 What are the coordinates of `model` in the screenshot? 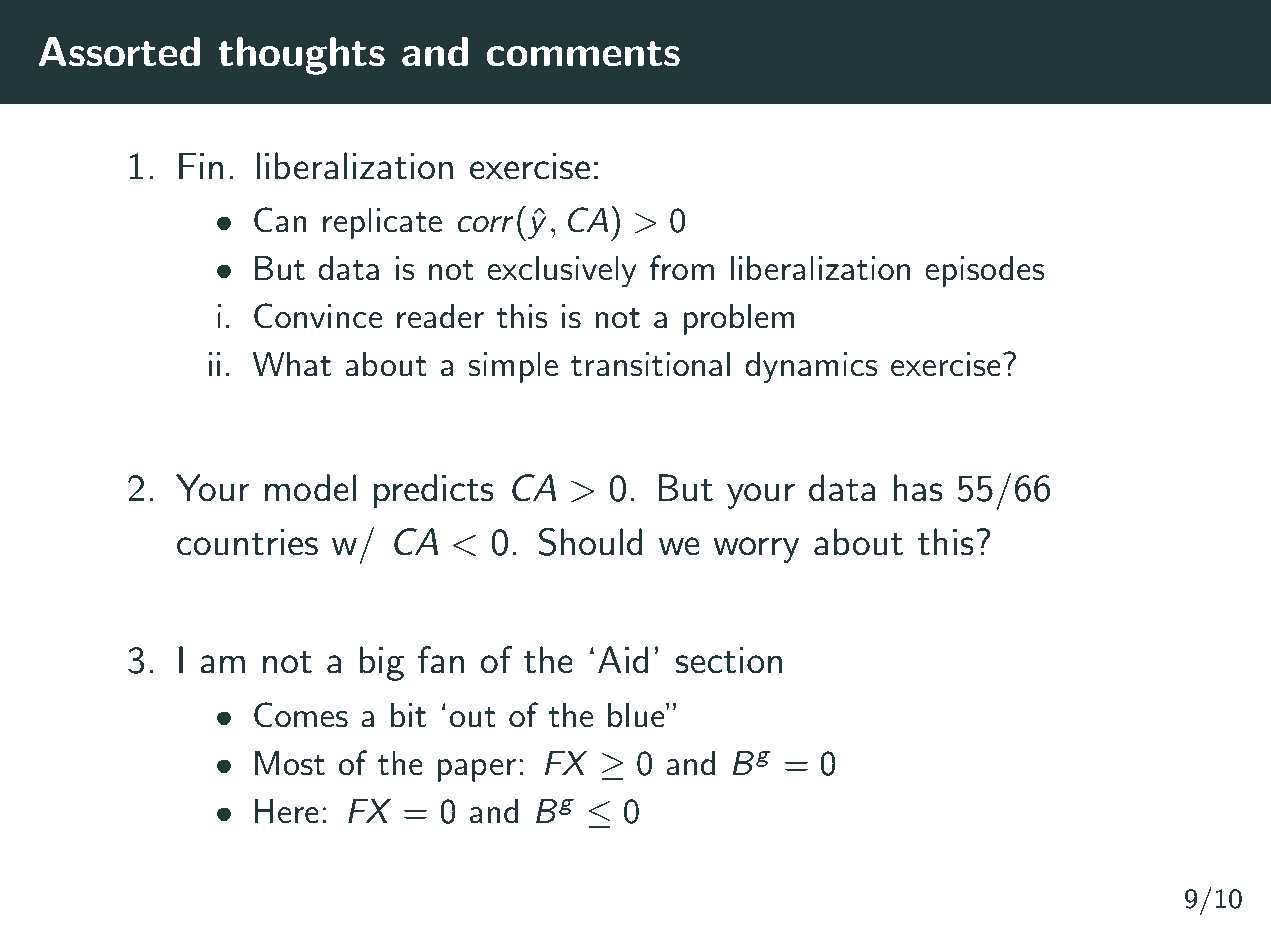 It's located at (310, 488).
